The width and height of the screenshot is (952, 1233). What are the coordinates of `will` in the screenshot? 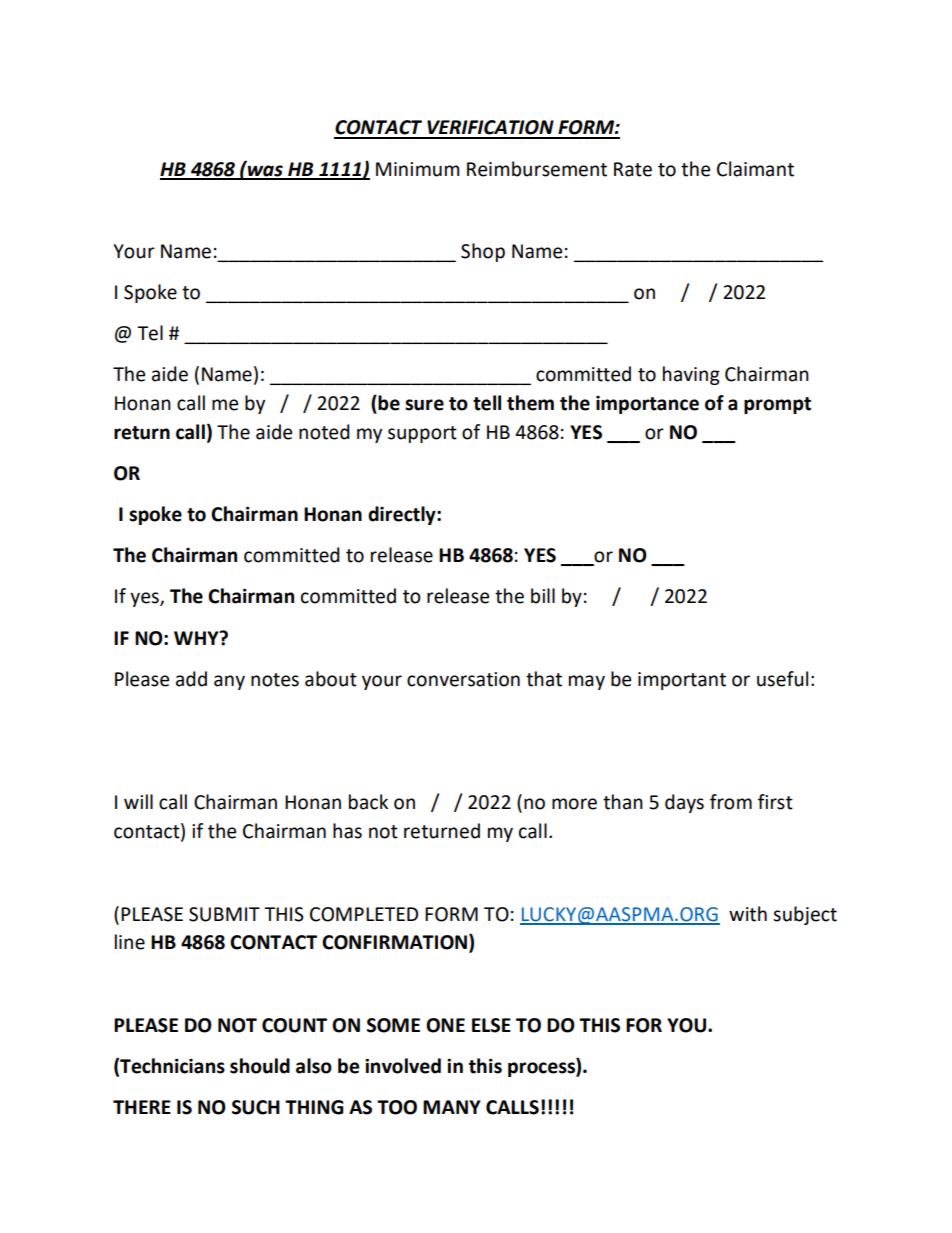 It's located at (138, 801).
